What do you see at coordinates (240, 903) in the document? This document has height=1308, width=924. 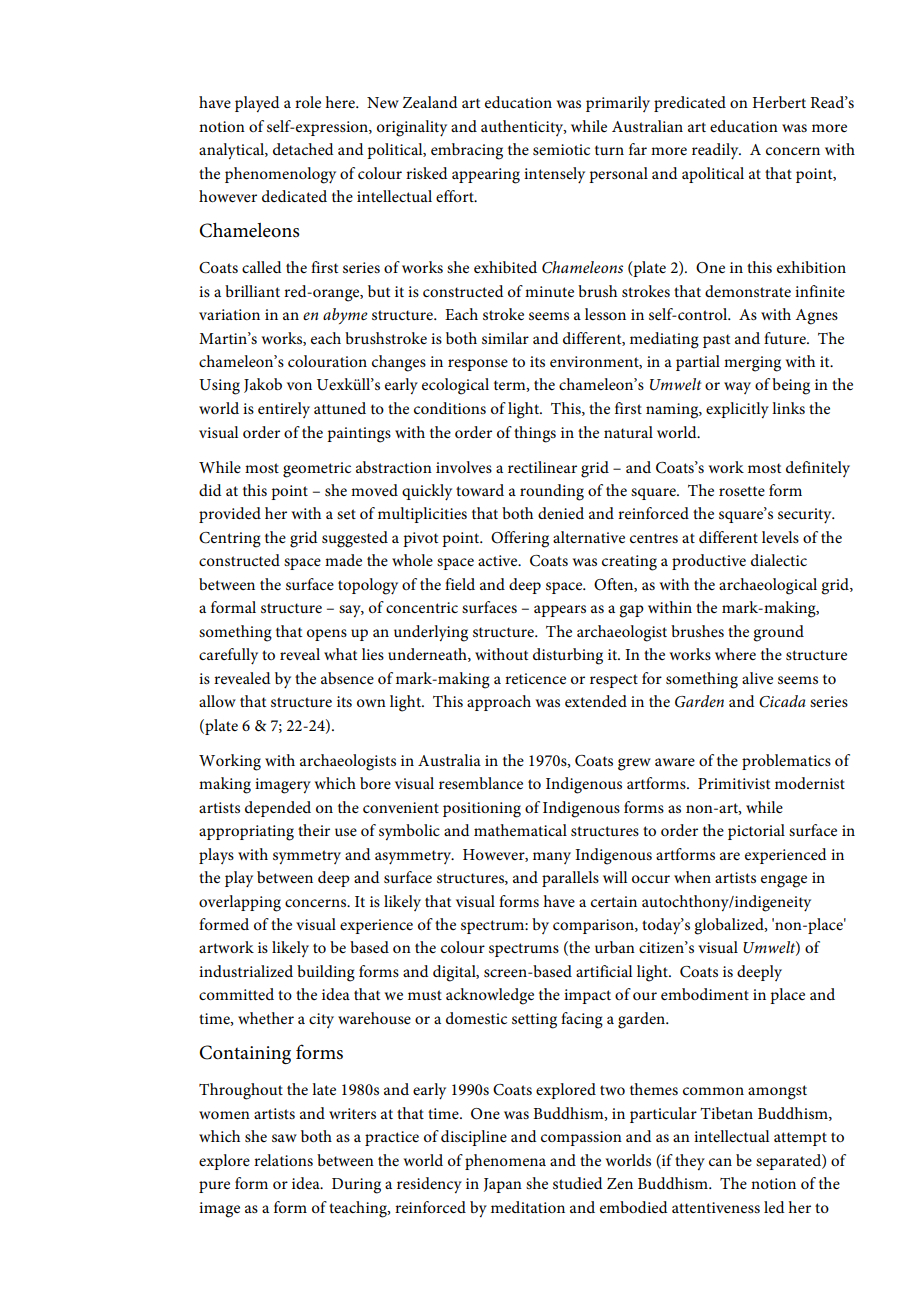 I see `overlapping` at bounding box center [240, 903].
